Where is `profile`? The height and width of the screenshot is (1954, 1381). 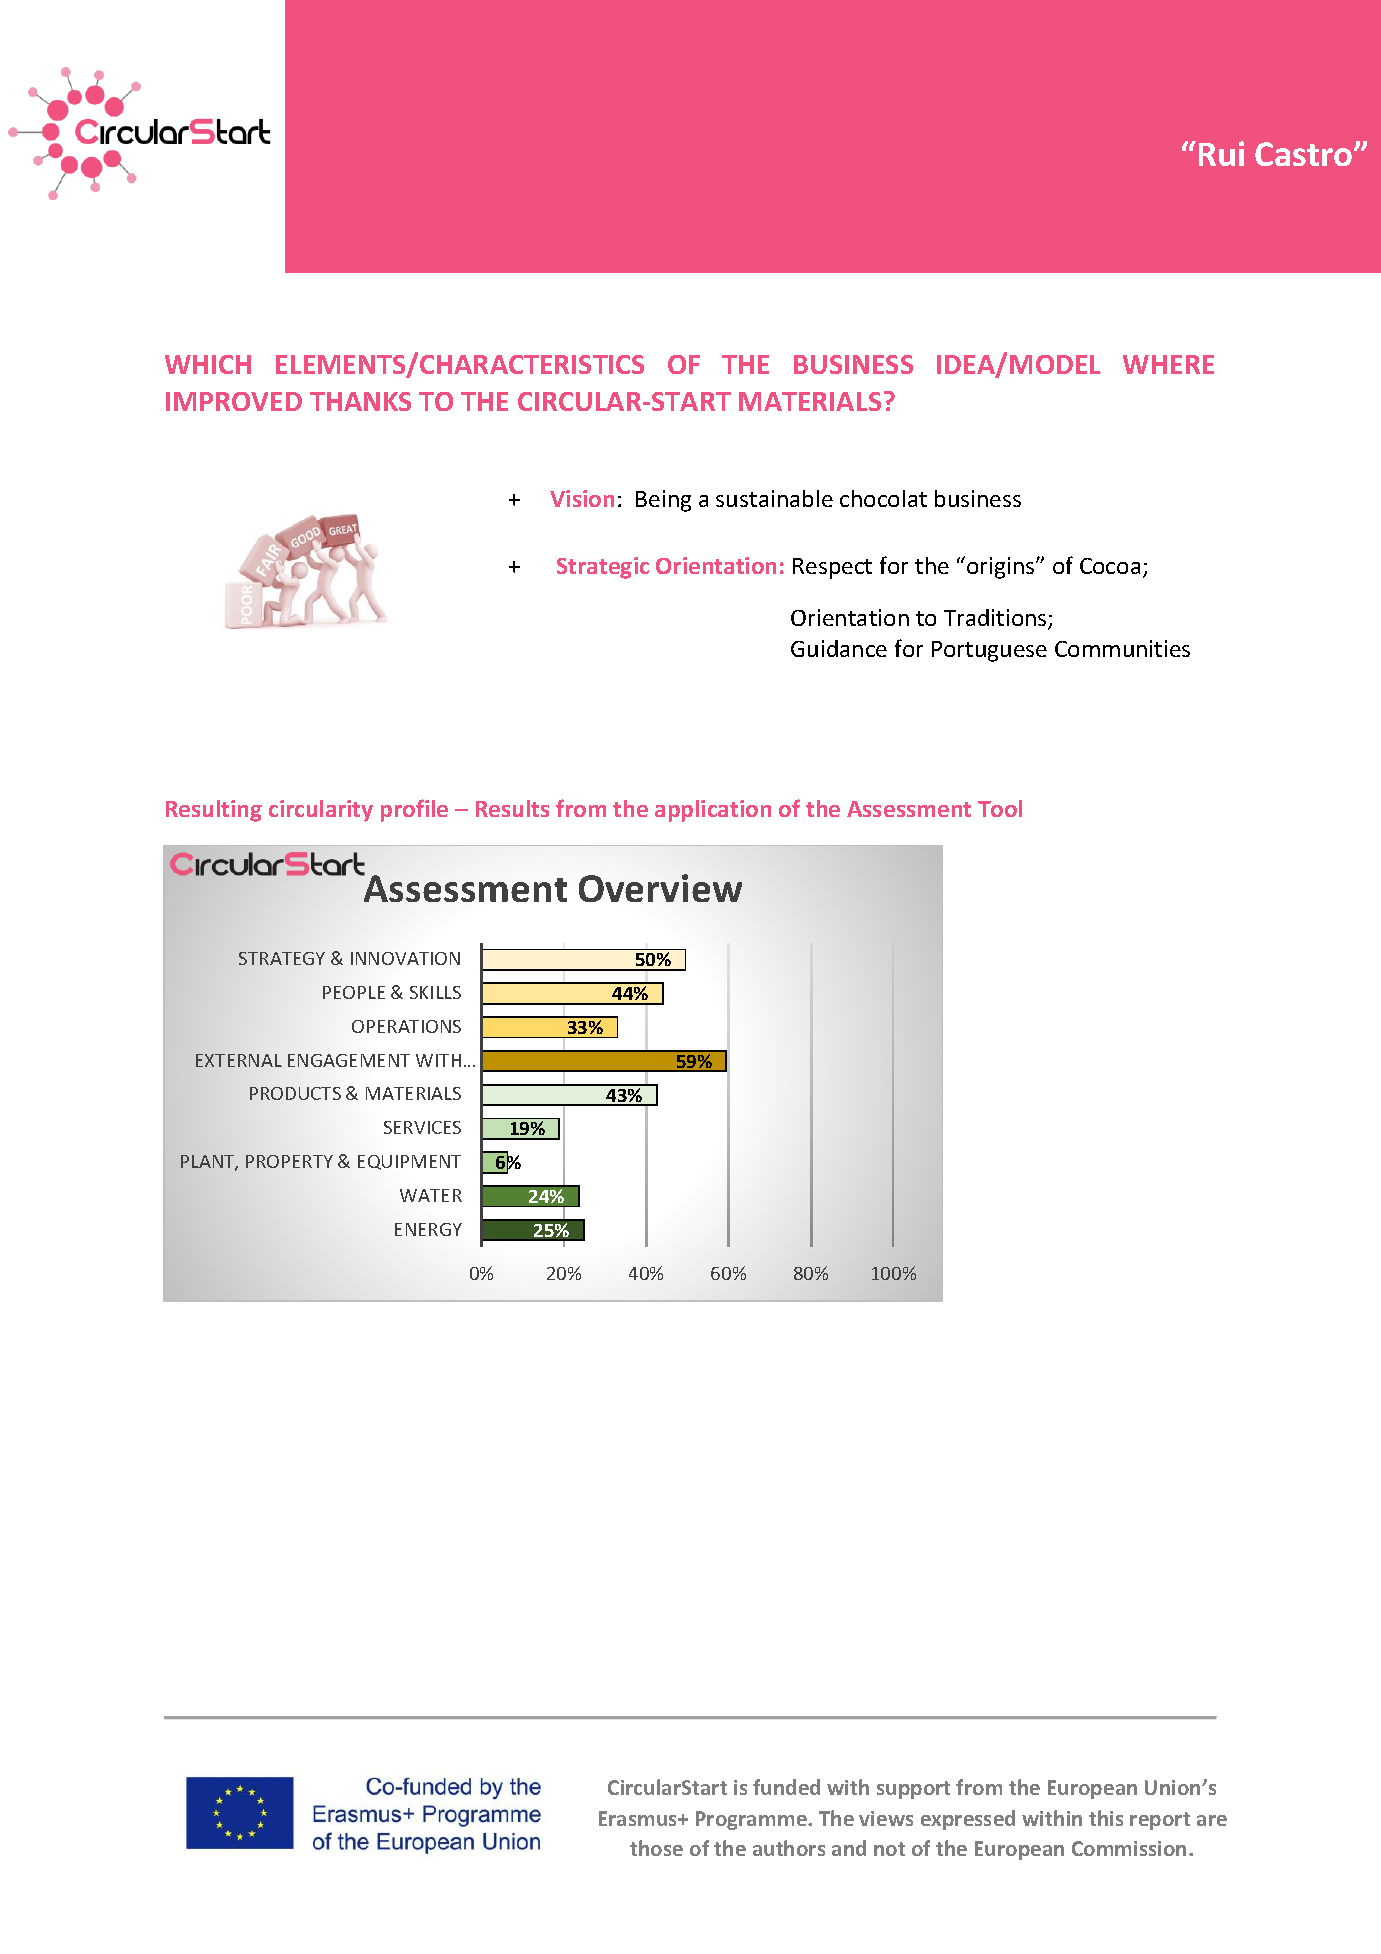
profile is located at coordinates (414, 810).
